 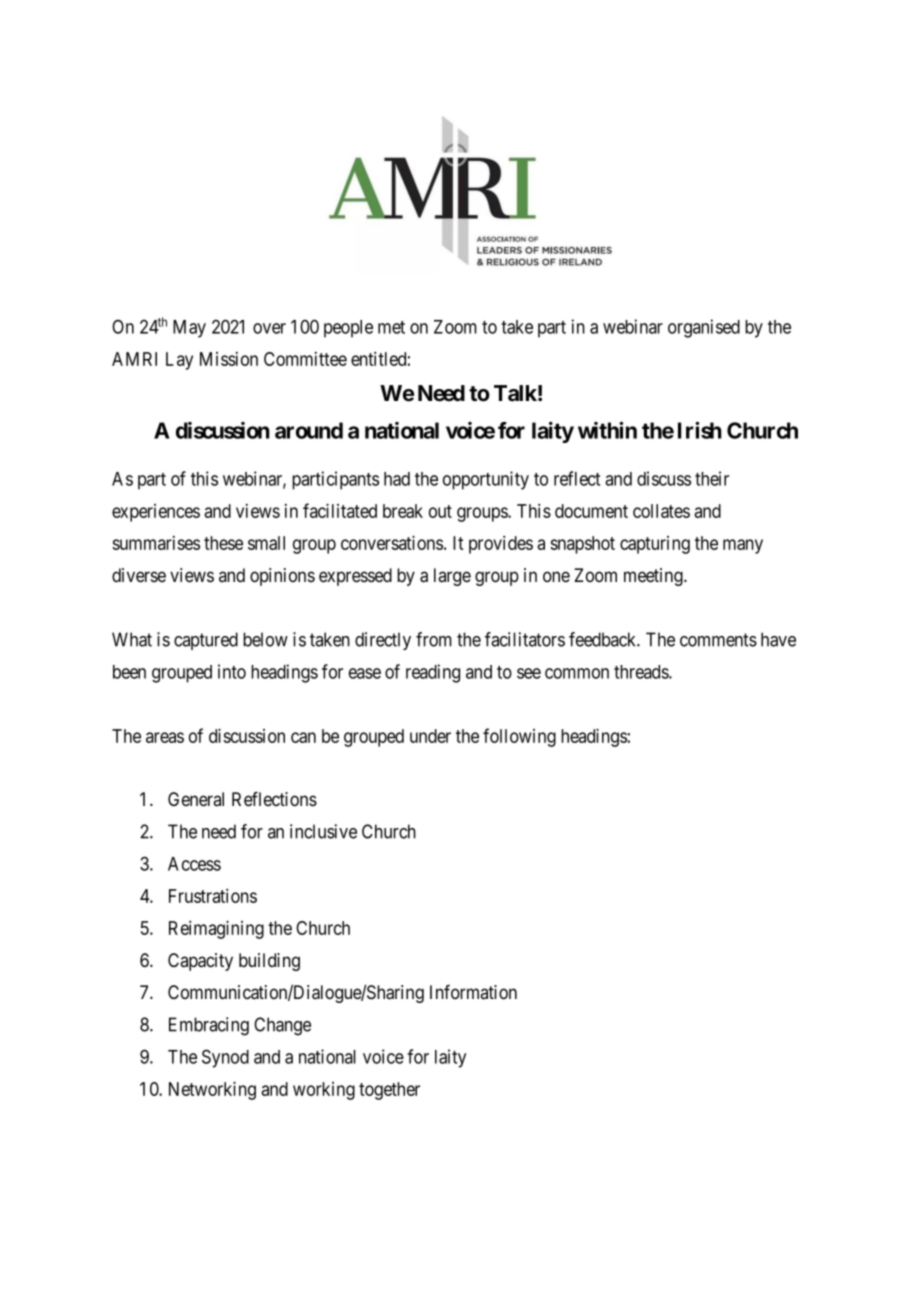 What do you see at coordinates (704, 328) in the screenshot?
I see `organised` at bounding box center [704, 328].
